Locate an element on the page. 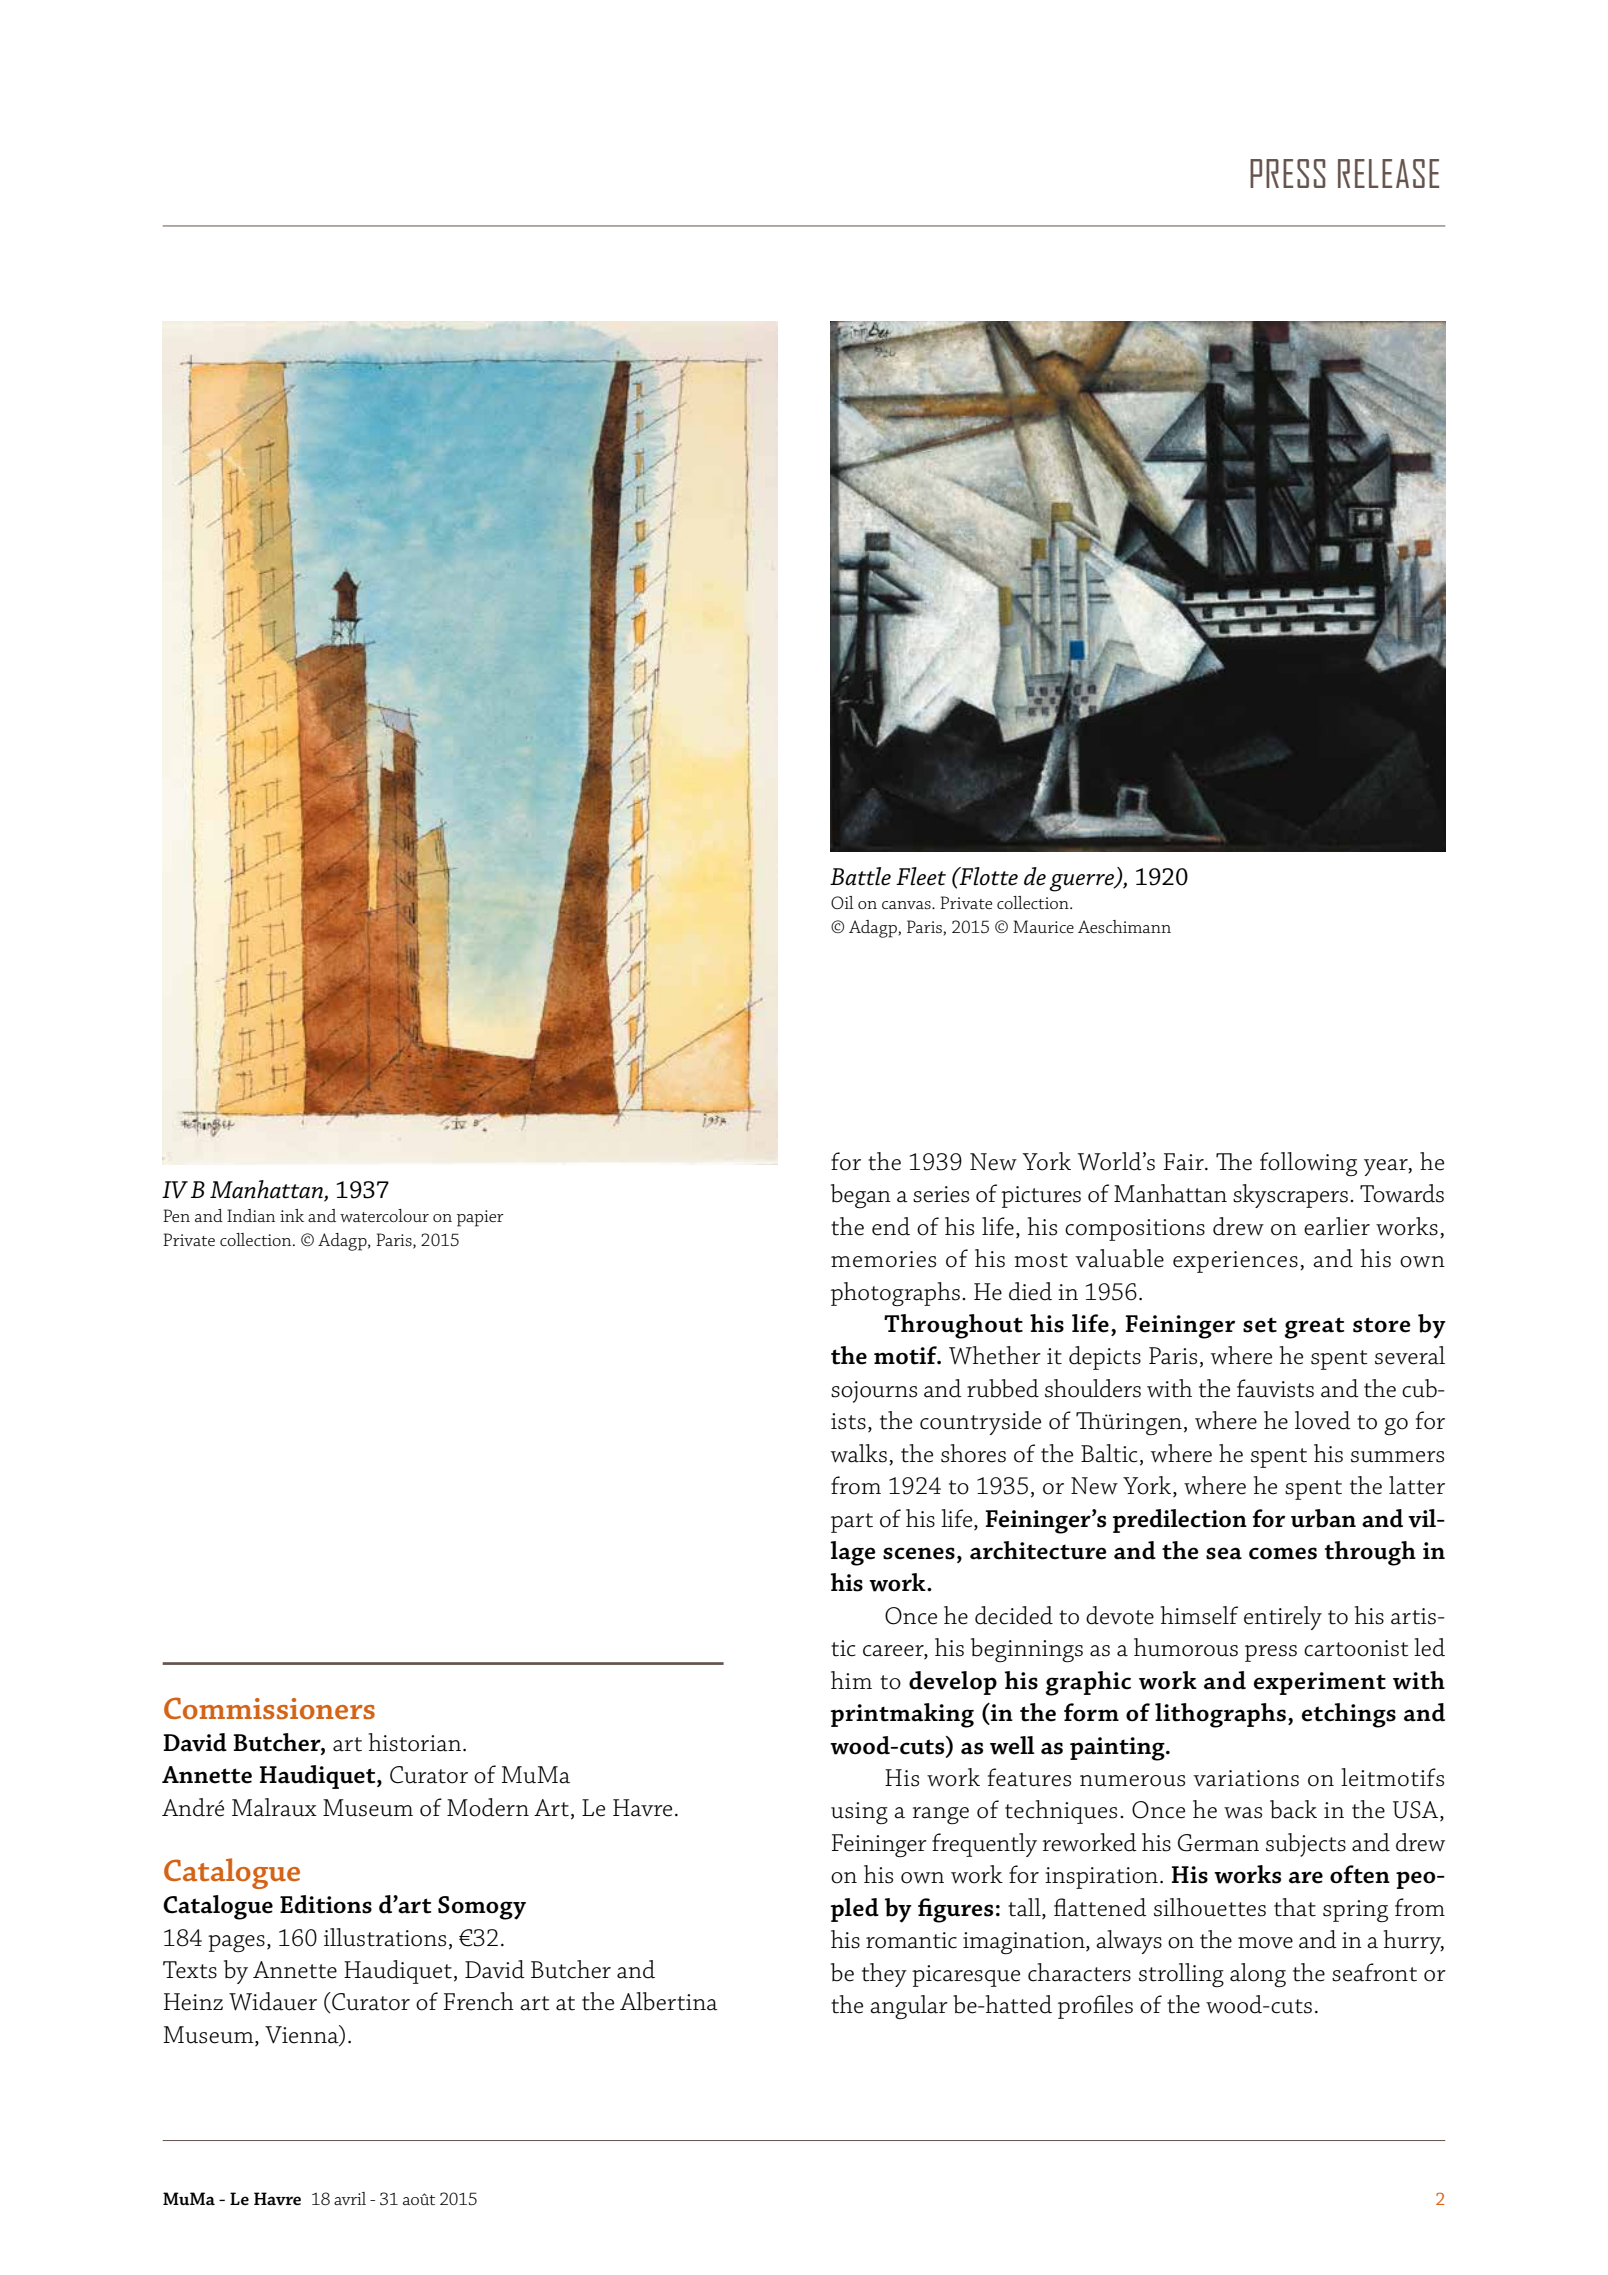  entirely is located at coordinates (1283, 1618).
